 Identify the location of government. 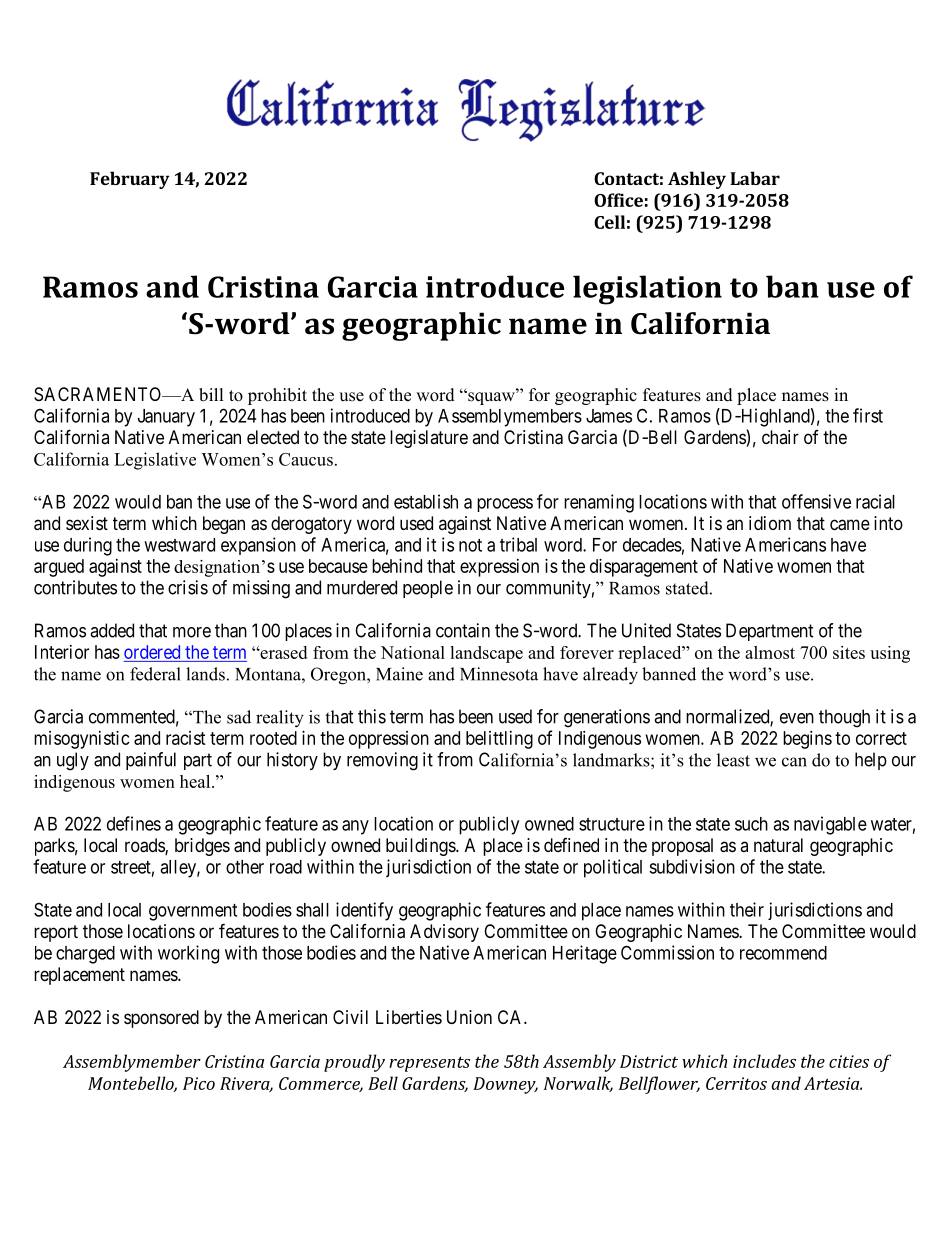
(193, 912).
